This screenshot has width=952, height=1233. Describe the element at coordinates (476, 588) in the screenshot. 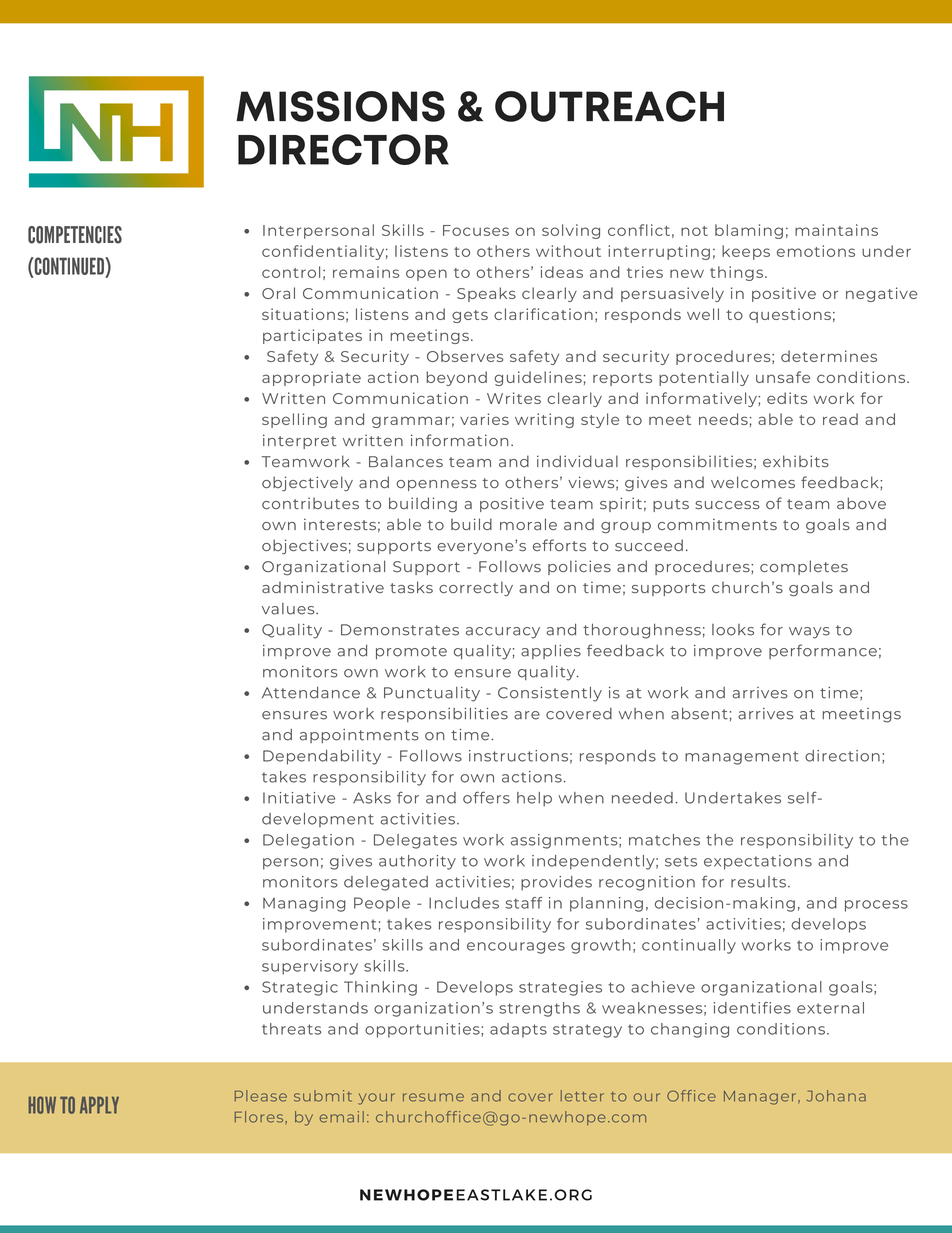

I see `correctly` at that location.
